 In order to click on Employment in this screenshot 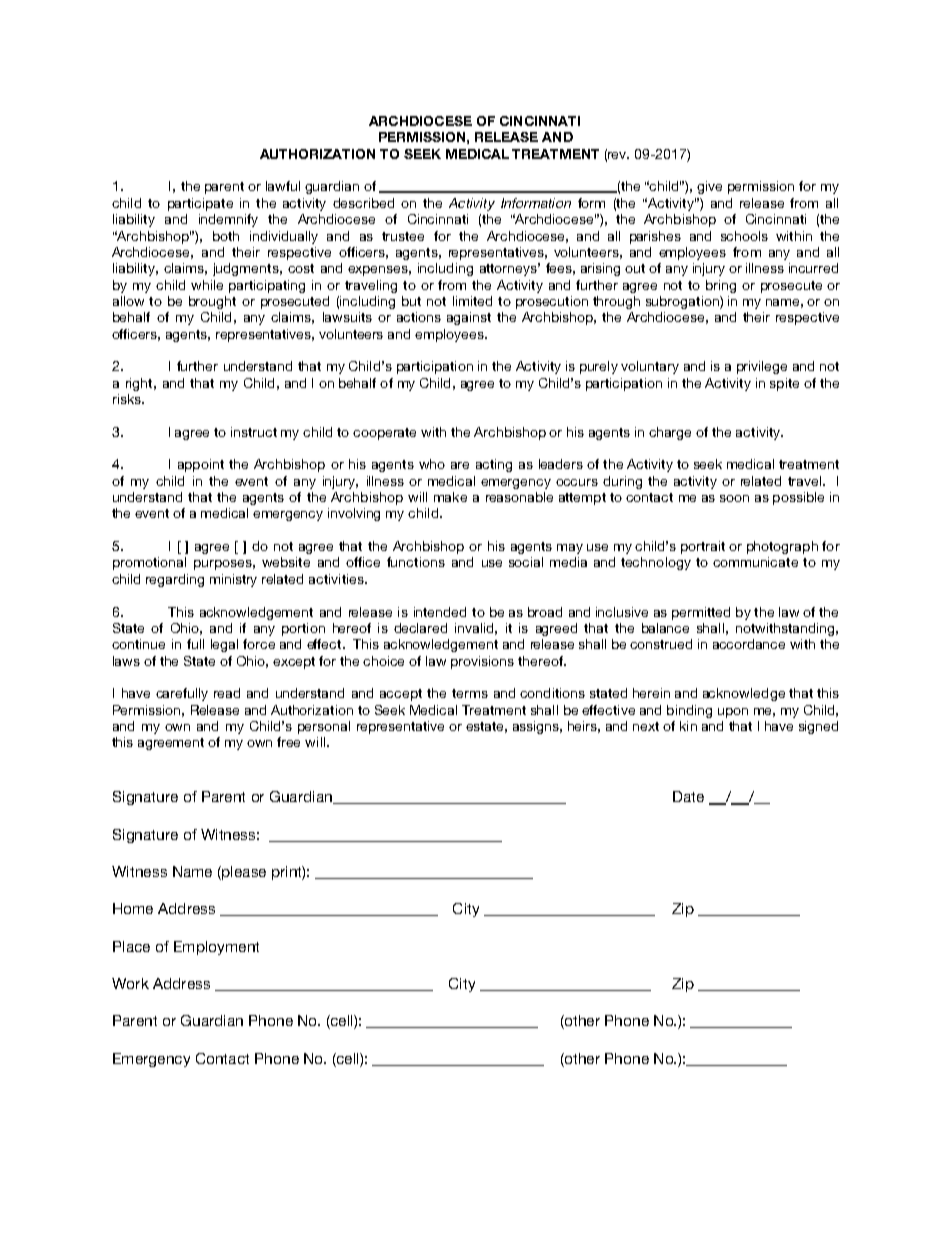, I will do `click(216, 948)`.
